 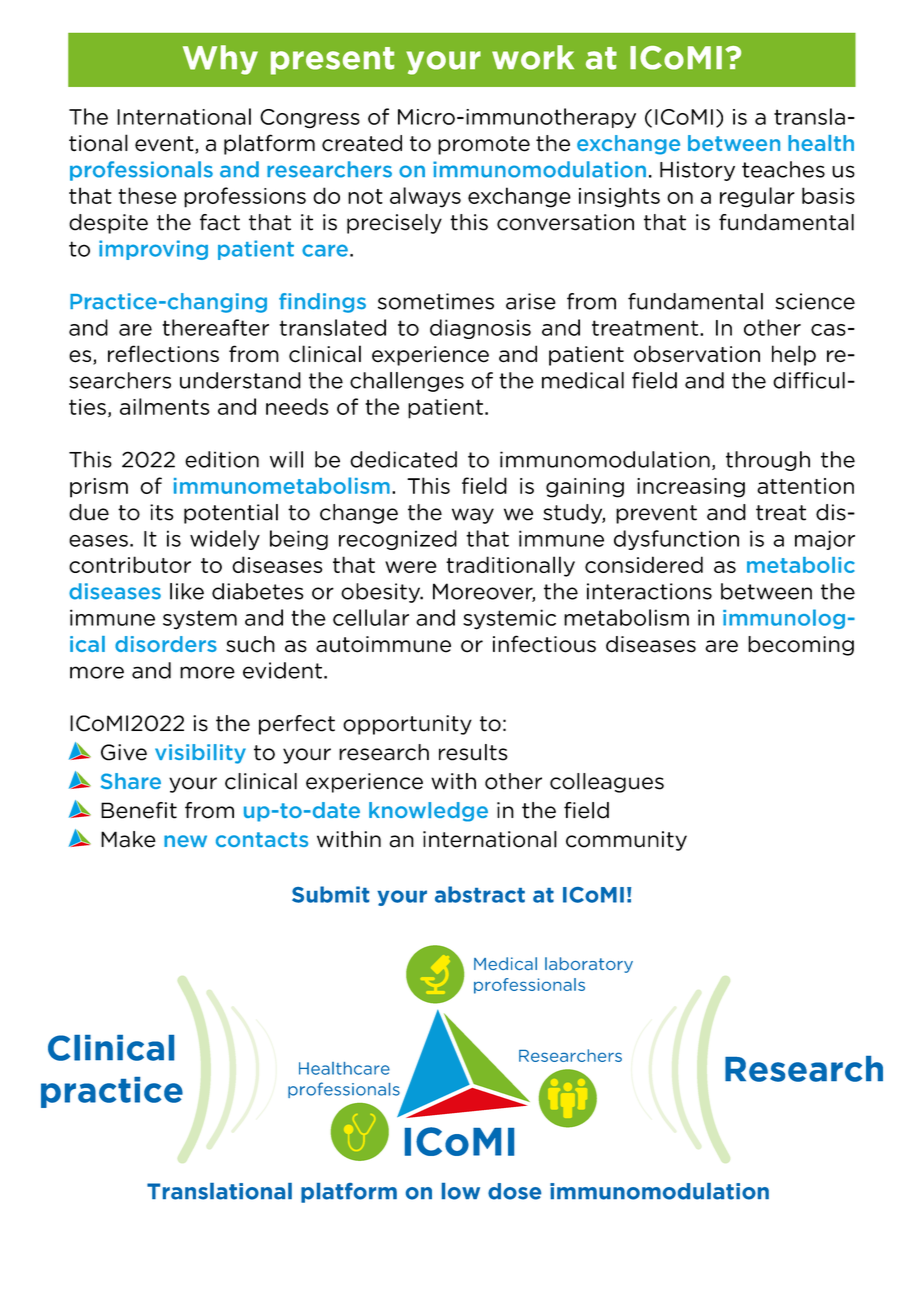 I want to click on teaches, so click(x=783, y=169).
